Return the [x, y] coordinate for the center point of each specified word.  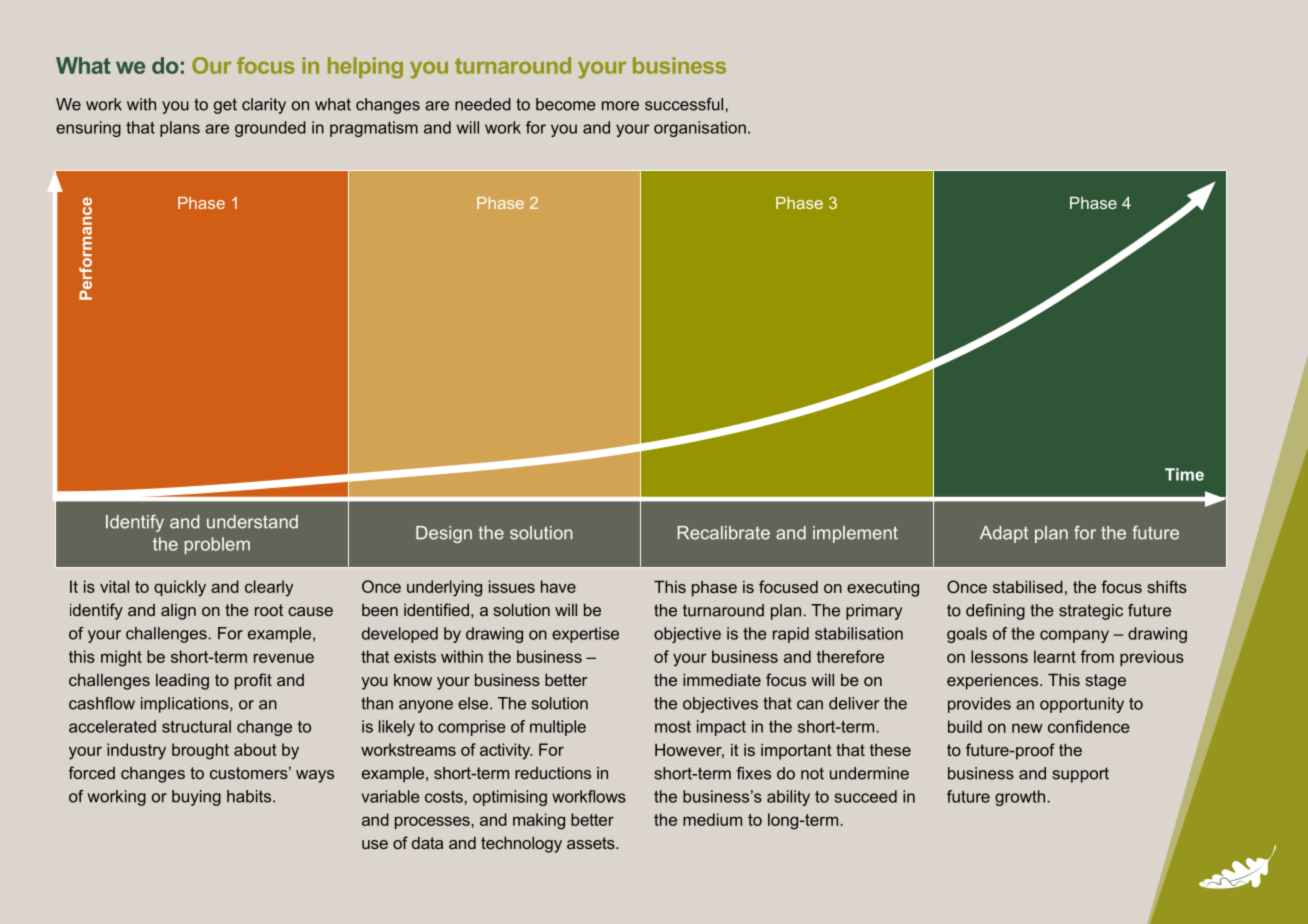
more [620, 106]
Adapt [1004, 534]
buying [196, 798]
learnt [1055, 656]
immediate [722, 680]
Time [1184, 474]
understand [252, 522]
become [566, 104]
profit [253, 681]
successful [685, 104]
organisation [700, 129]
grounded [270, 129]
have [558, 586]
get [225, 106]
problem [217, 545]
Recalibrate [724, 533]
